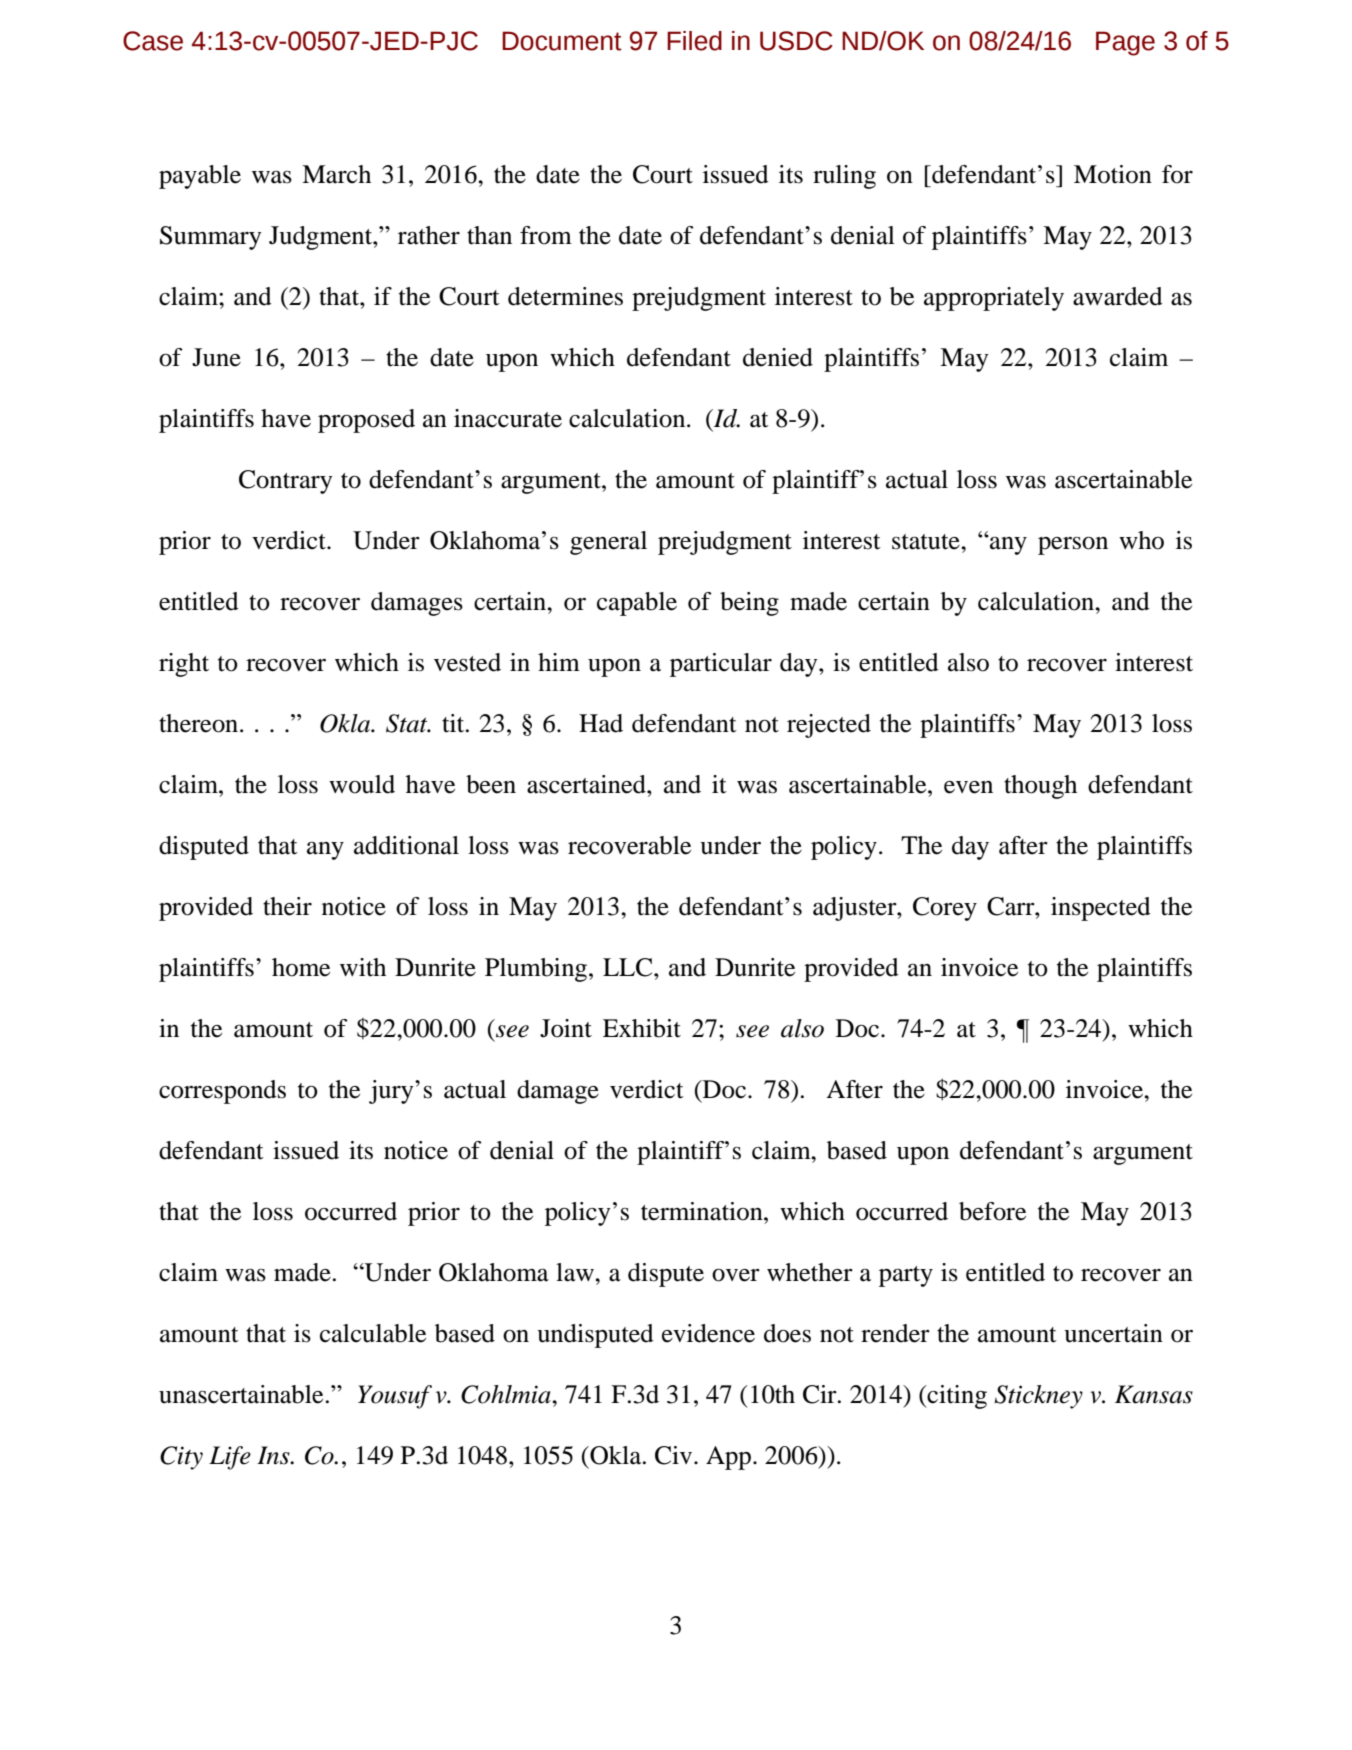 This screenshot has width=1352, height=1750. What do you see at coordinates (1038, 1397) in the screenshot?
I see `Stickney` at bounding box center [1038, 1397].
